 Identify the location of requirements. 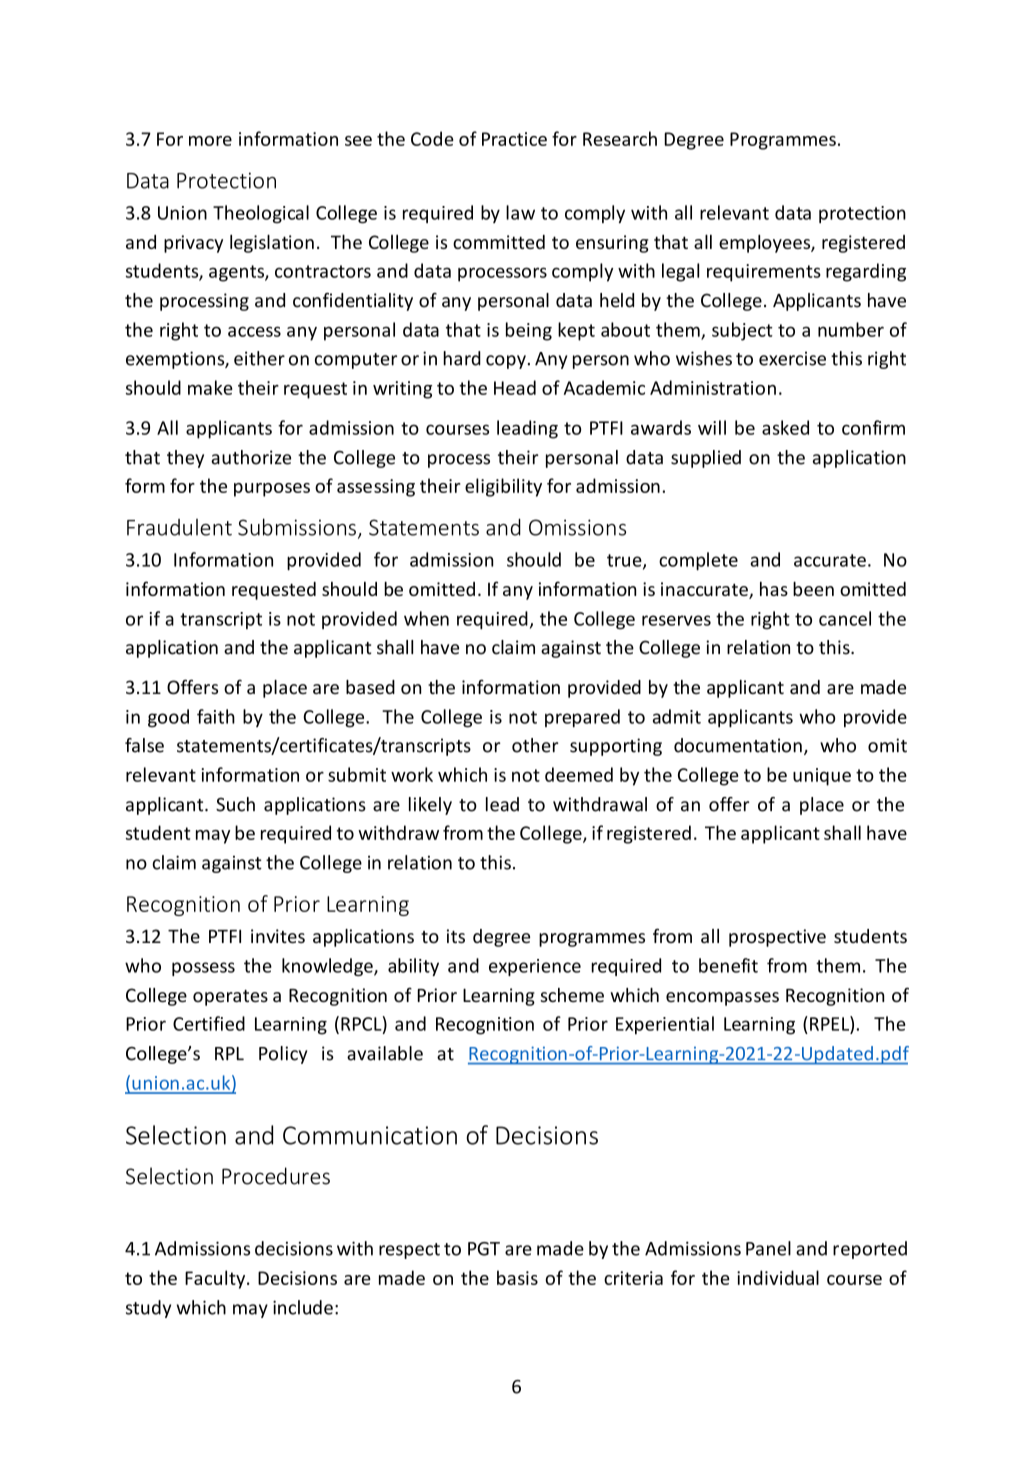
(764, 273).
